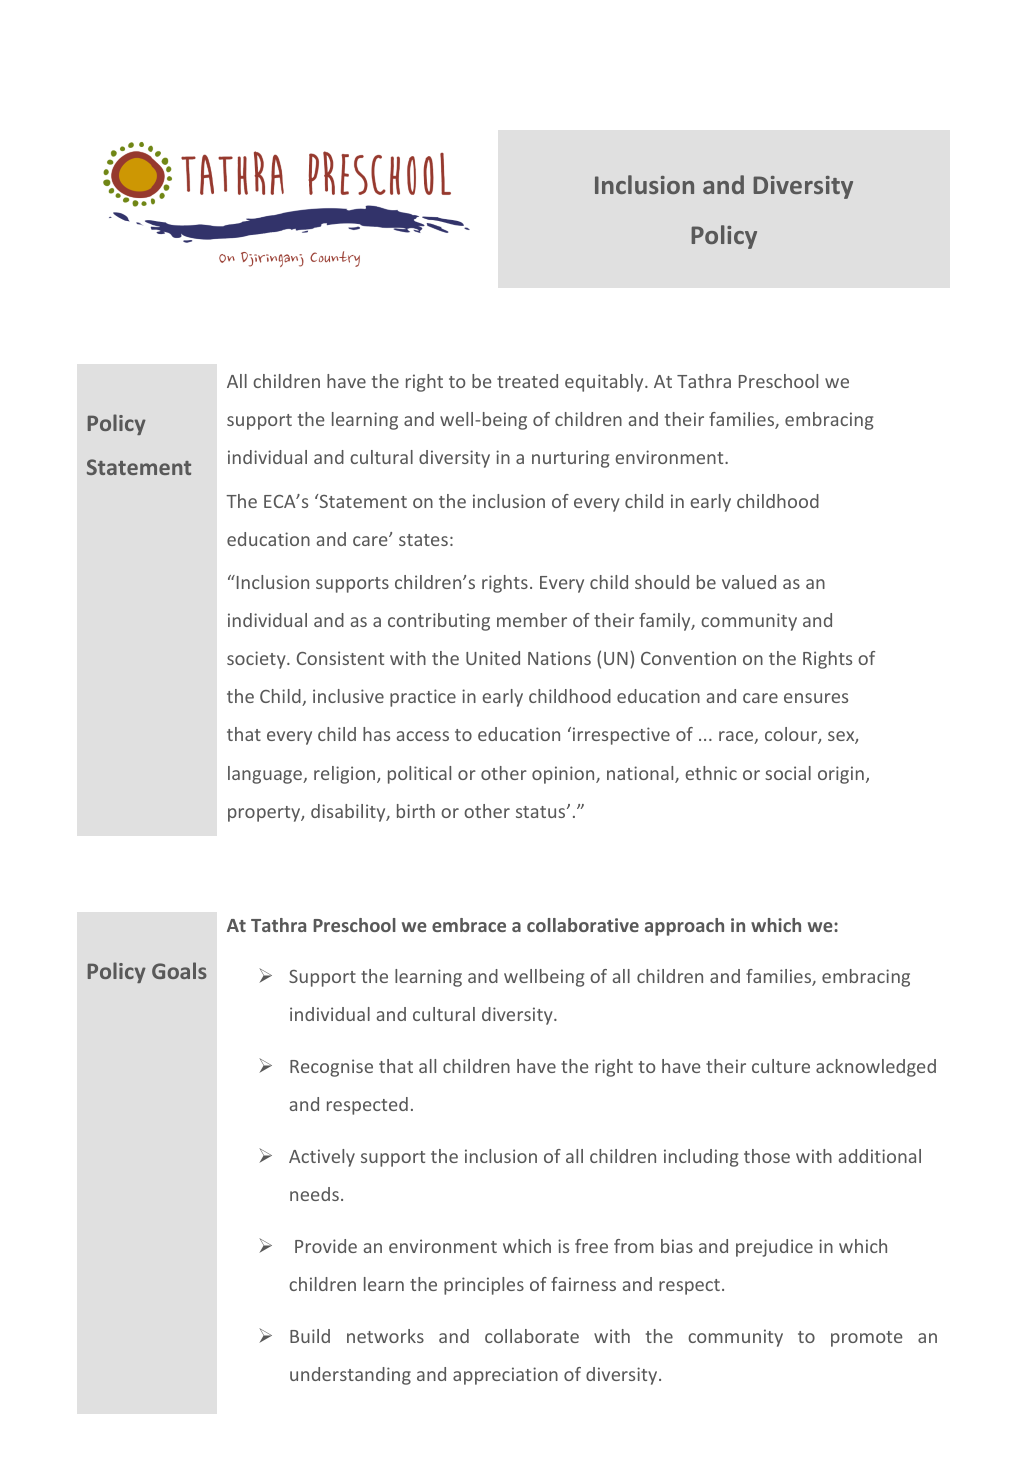 This document has width=1032, height=1457. I want to click on treated, so click(527, 381).
